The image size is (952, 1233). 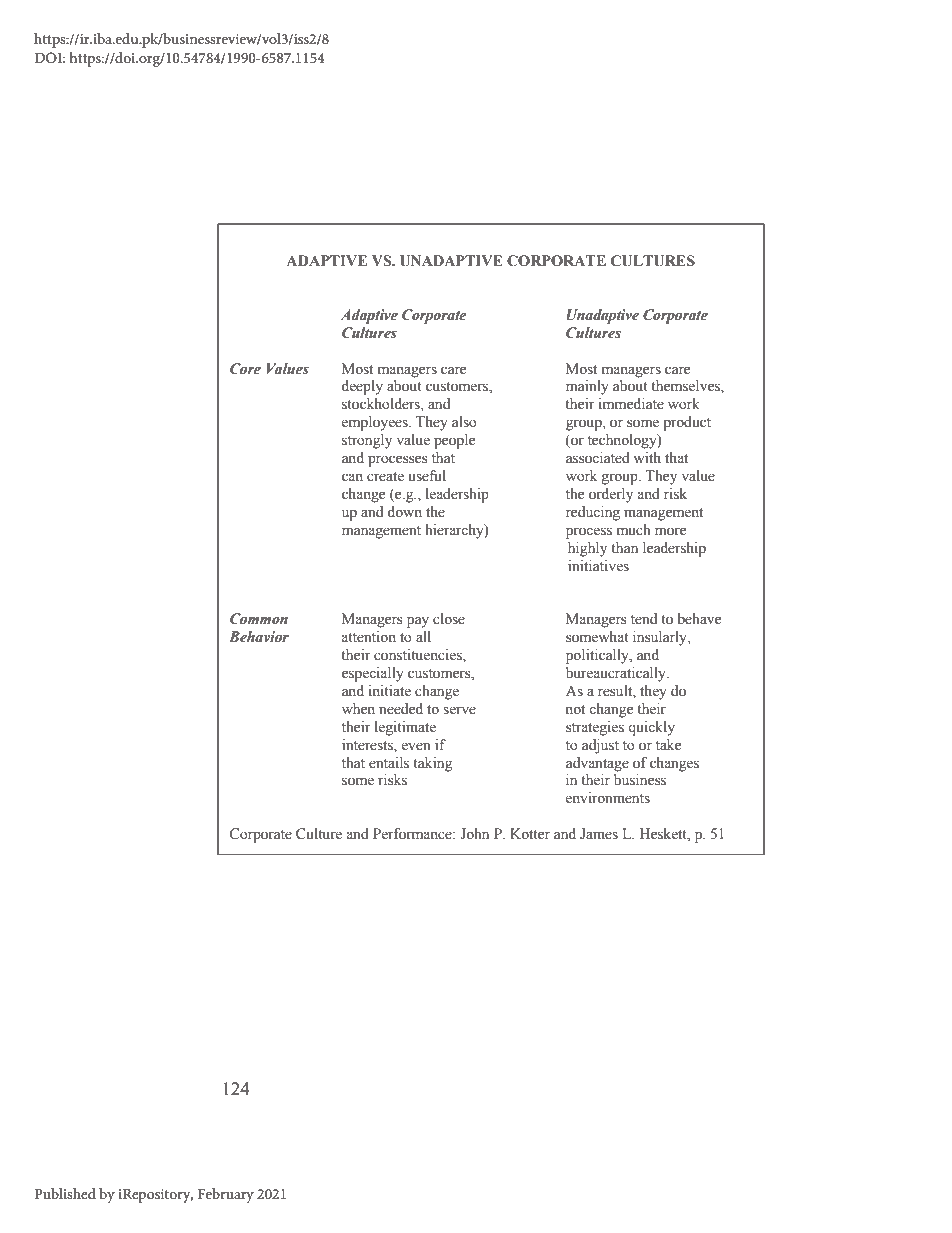 What do you see at coordinates (631, 404) in the image?
I see `immediate` at bounding box center [631, 404].
